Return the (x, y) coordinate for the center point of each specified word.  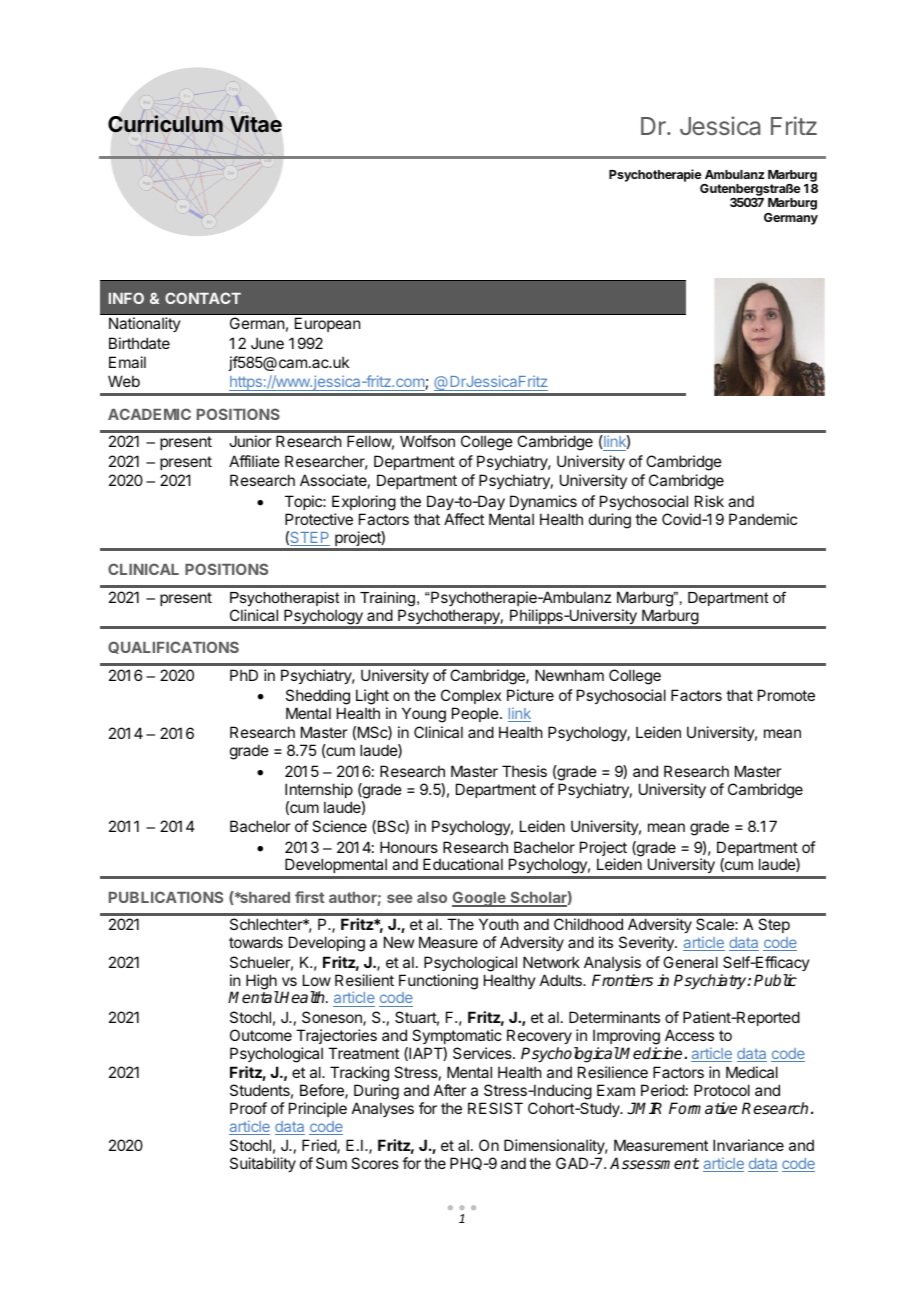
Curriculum (165, 123)
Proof (248, 1108)
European (327, 324)
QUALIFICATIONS (173, 647)
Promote (786, 695)
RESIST (495, 1108)
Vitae (256, 123)
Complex (471, 696)
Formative (703, 1108)
